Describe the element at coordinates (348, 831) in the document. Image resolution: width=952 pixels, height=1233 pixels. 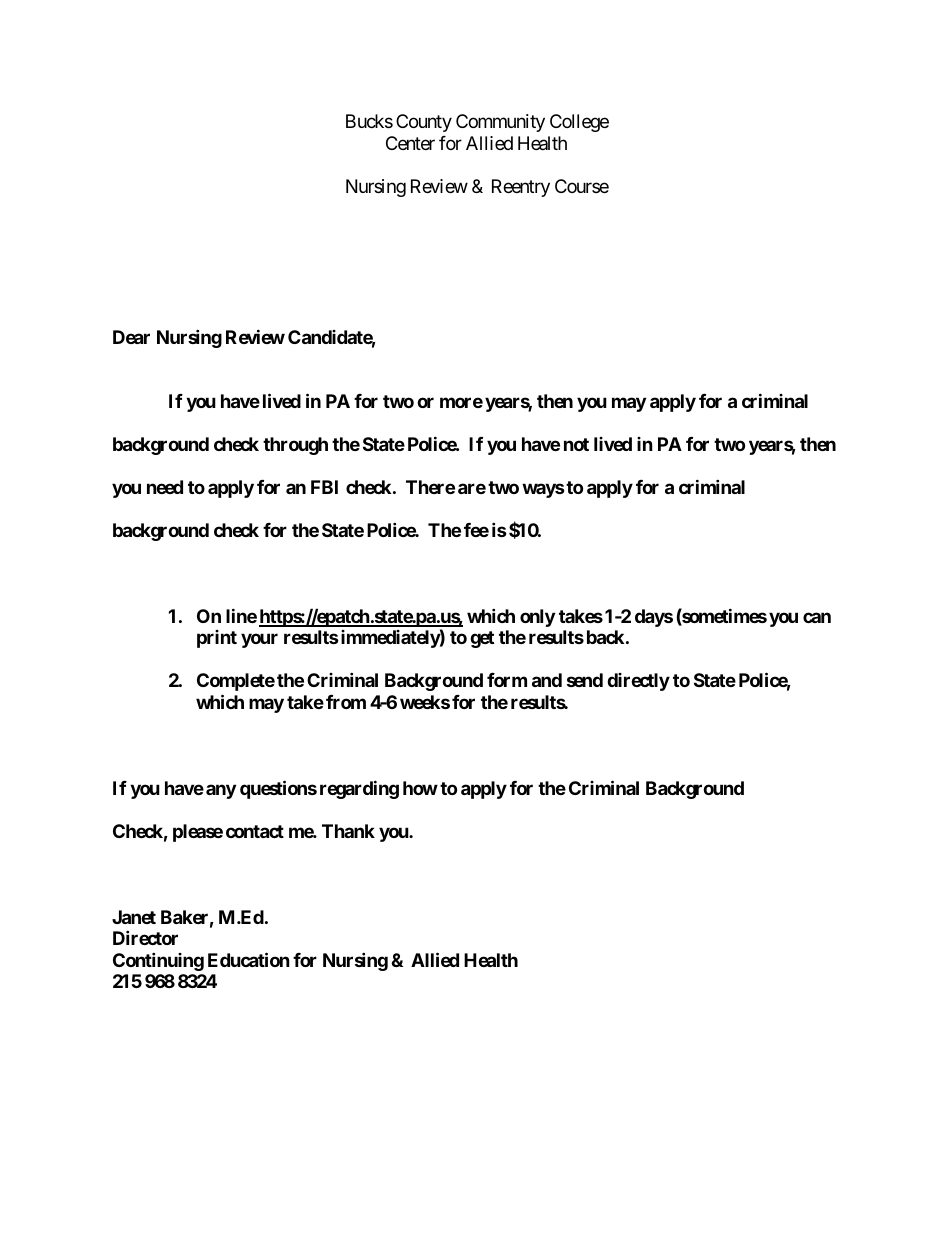
I see `Thank` at that location.
